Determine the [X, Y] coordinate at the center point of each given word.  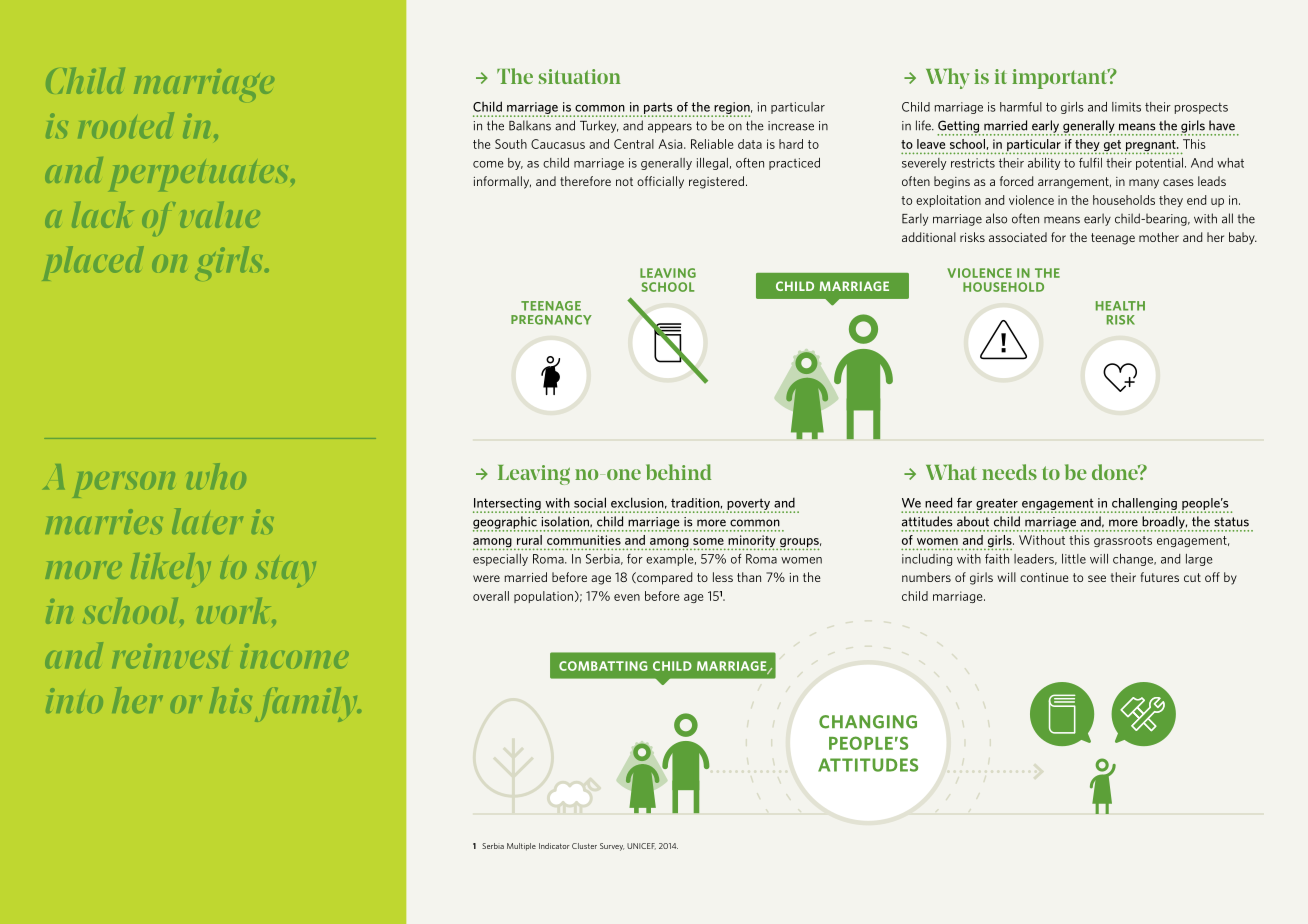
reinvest [170, 656]
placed [93, 263]
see [1097, 578]
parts [659, 109]
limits [1126, 107]
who [216, 476]
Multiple [521, 847]
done [1116, 472]
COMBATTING [603, 666]
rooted [126, 125]
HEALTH [1120, 306]
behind [678, 472]
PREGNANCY [551, 320]
